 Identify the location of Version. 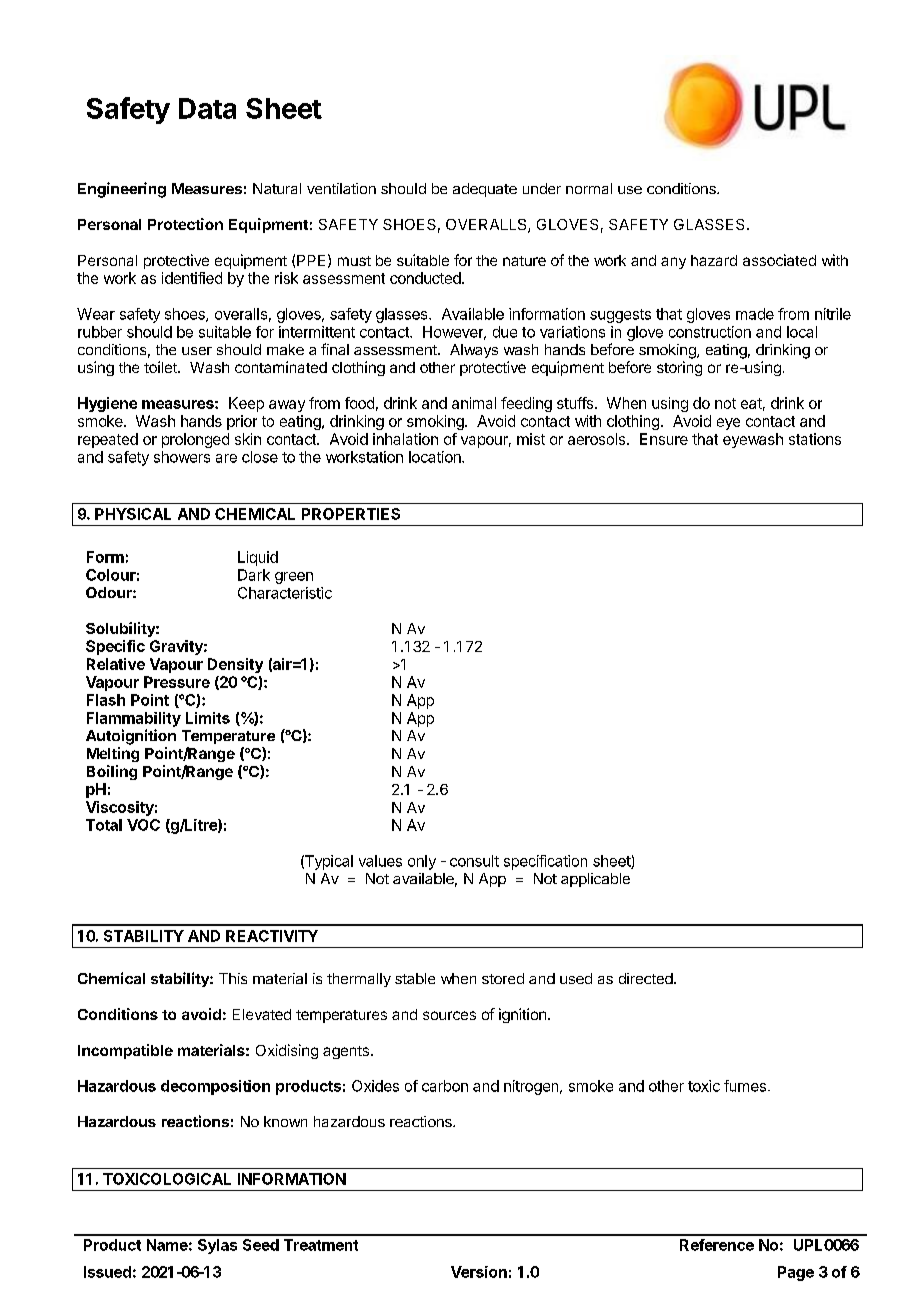
(479, 1272).
